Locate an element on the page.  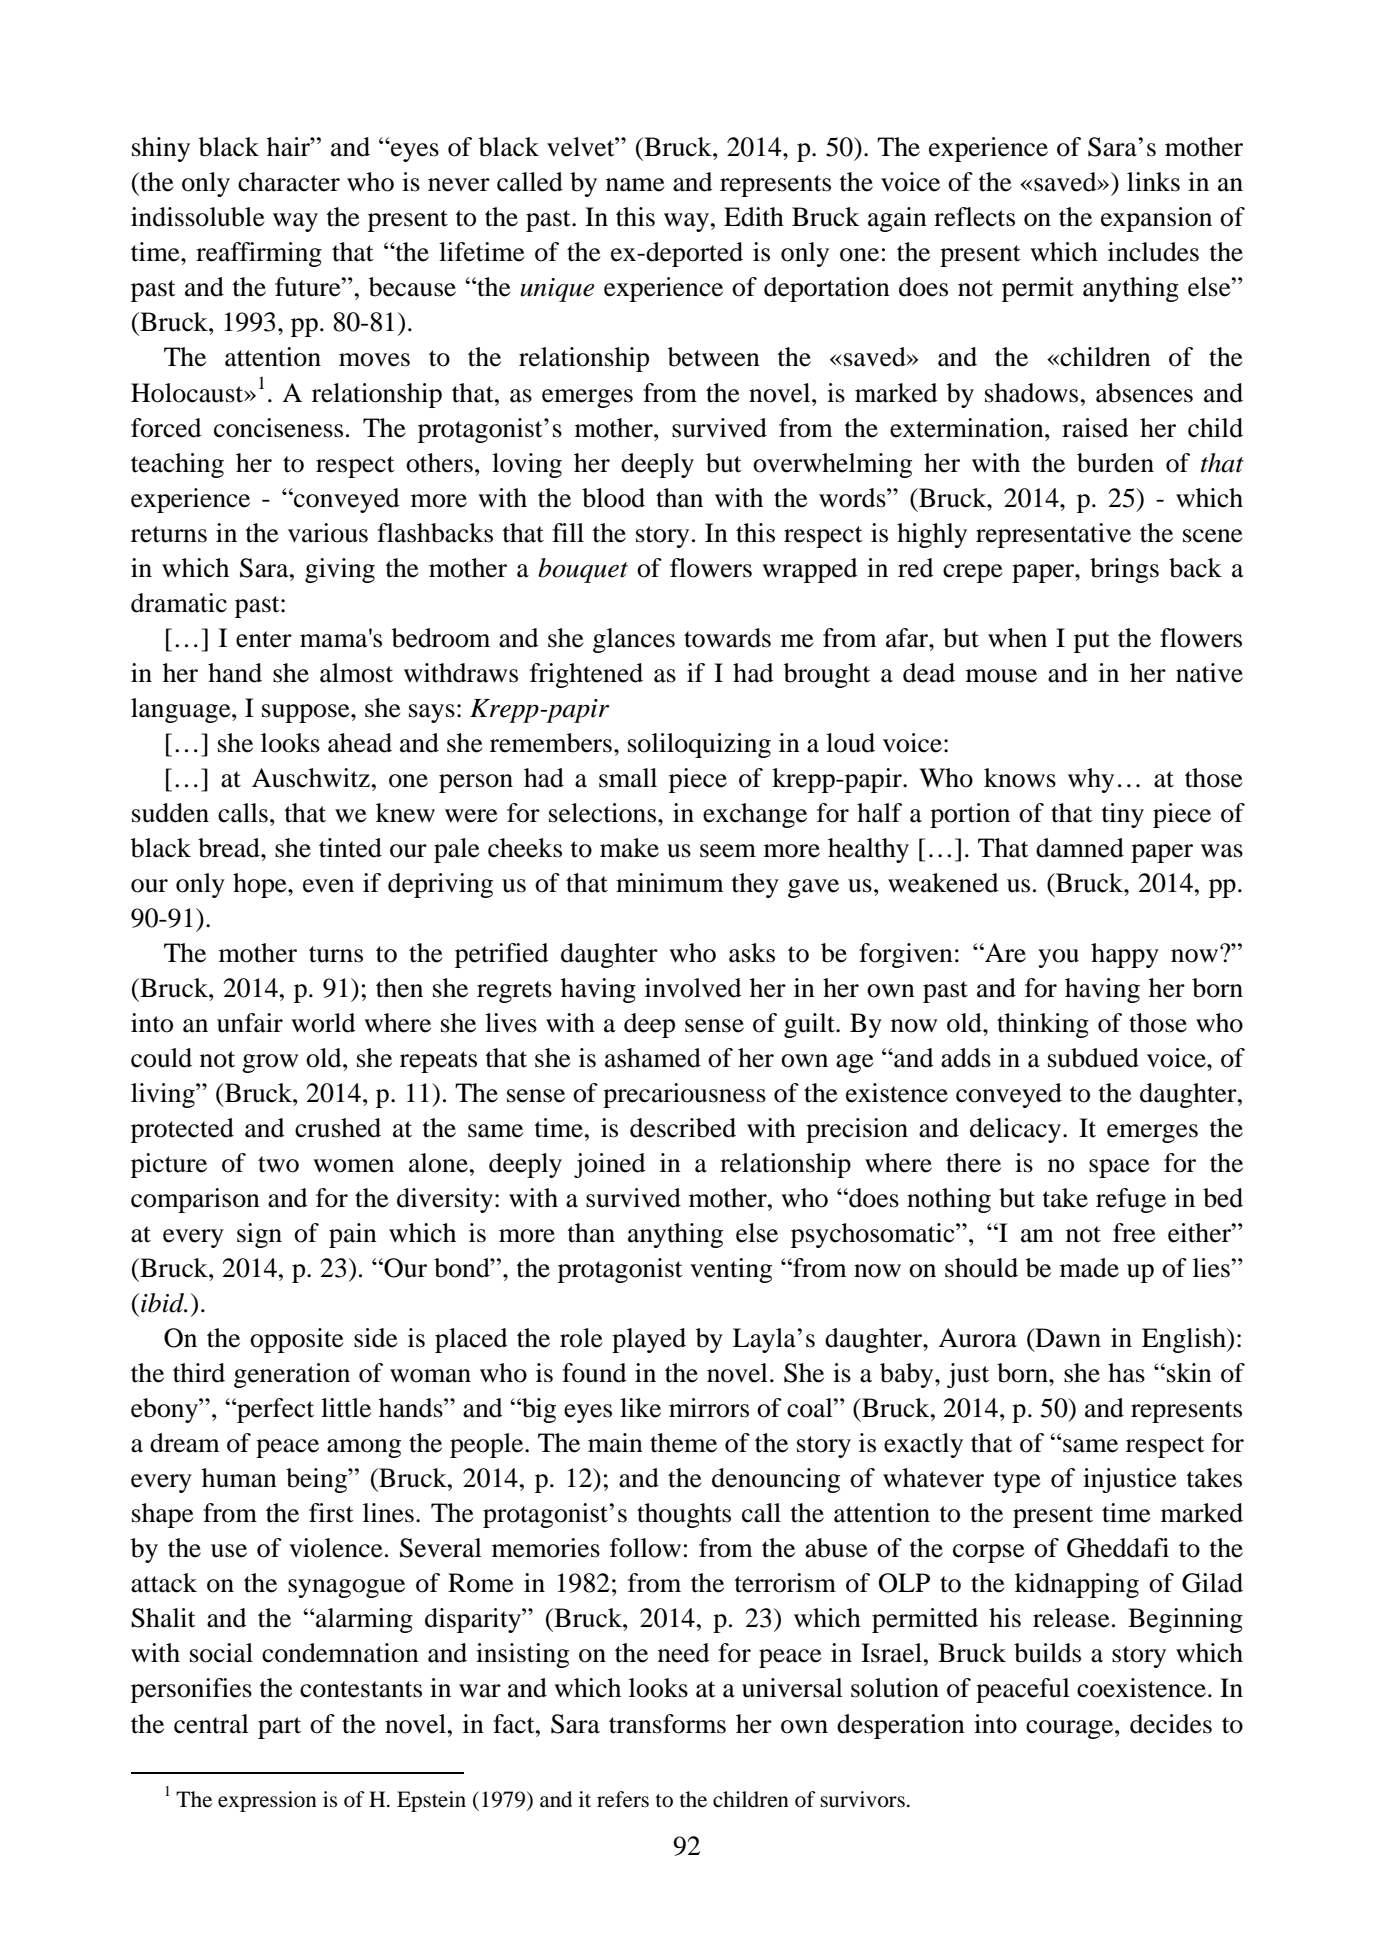
character is located at coordinates (289, 182).
